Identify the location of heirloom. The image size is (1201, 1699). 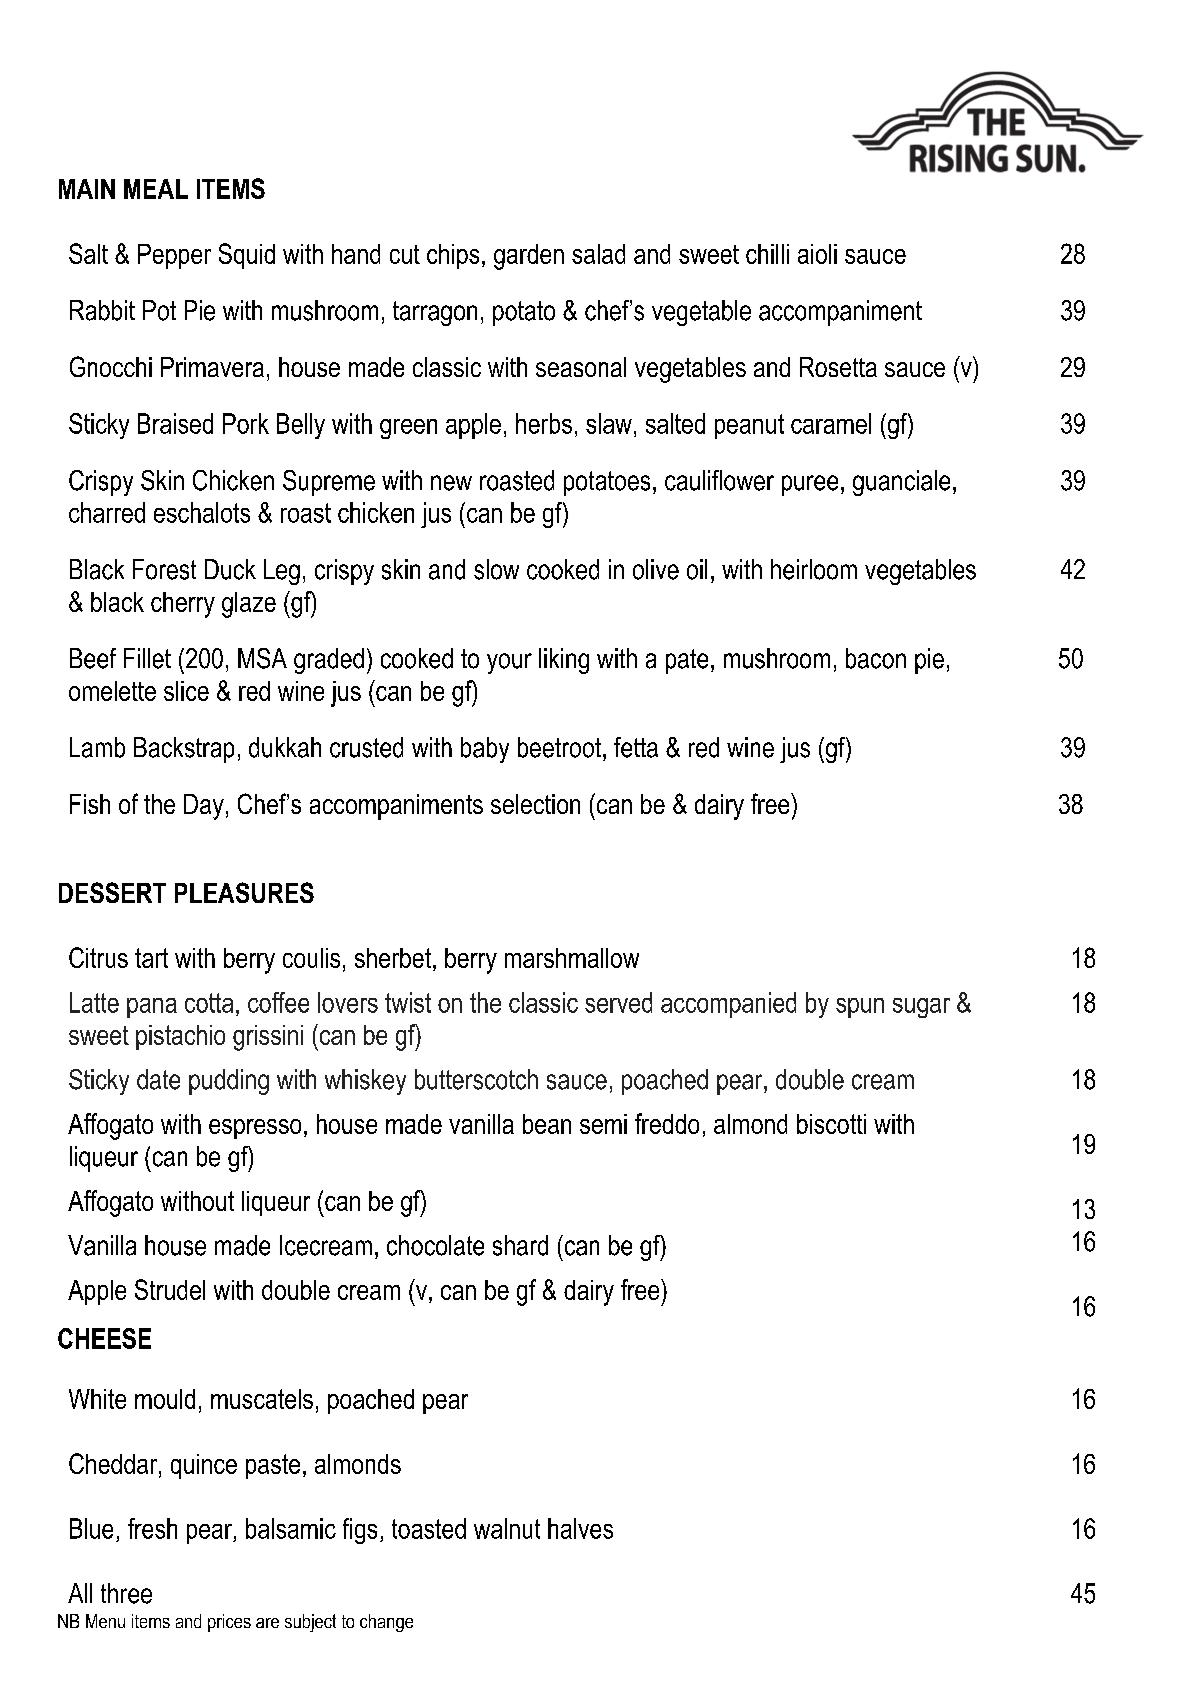
(814, 569).
